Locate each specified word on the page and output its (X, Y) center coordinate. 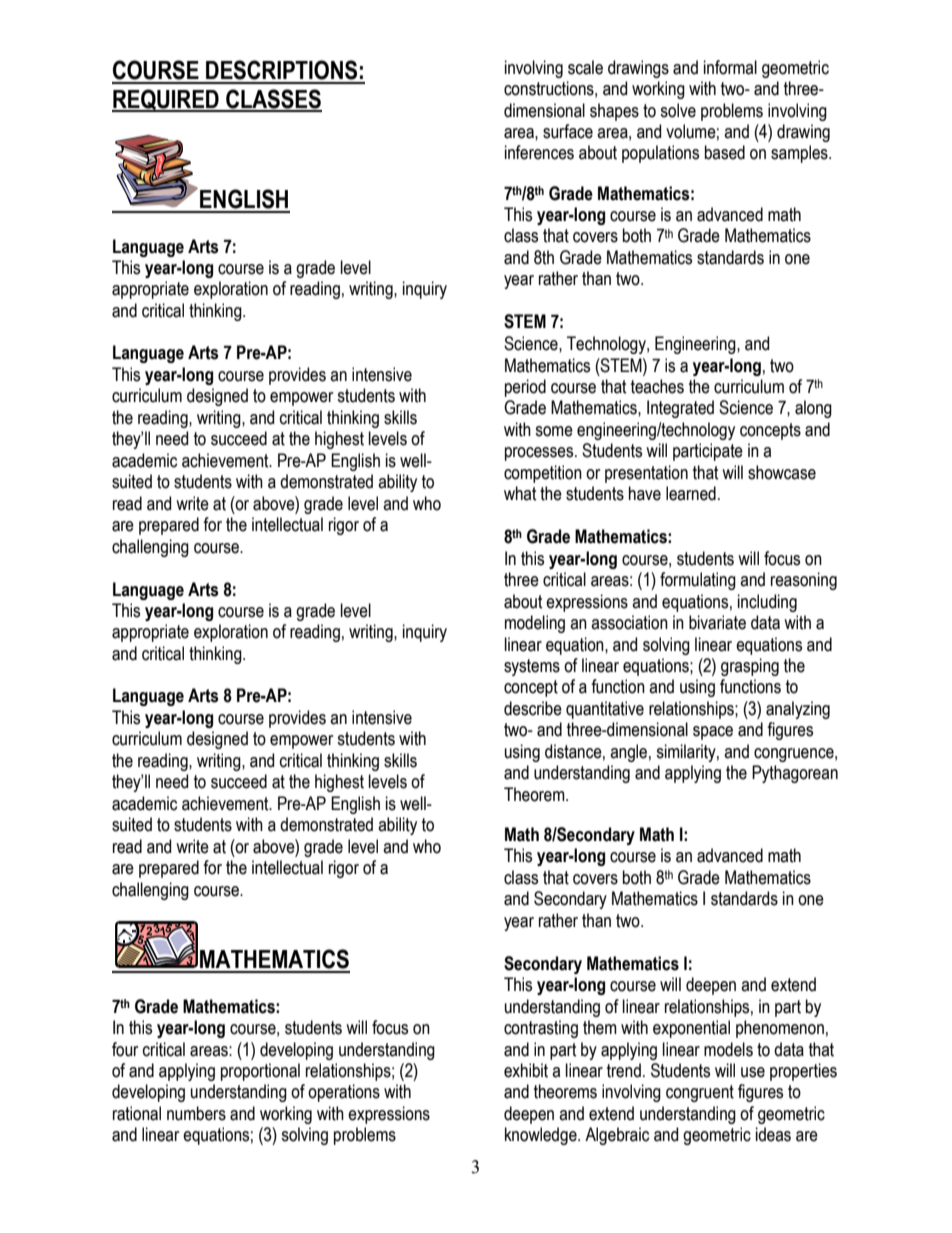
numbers (196, 1113)
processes (540, 454)
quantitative (605, 710)
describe (533, 708)
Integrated (680, 409)
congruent (700, 1093)
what (520, 493)
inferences (539, 152)
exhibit (526, 1070)
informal (730, 67)
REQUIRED (166, 100)
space (713, 733)
